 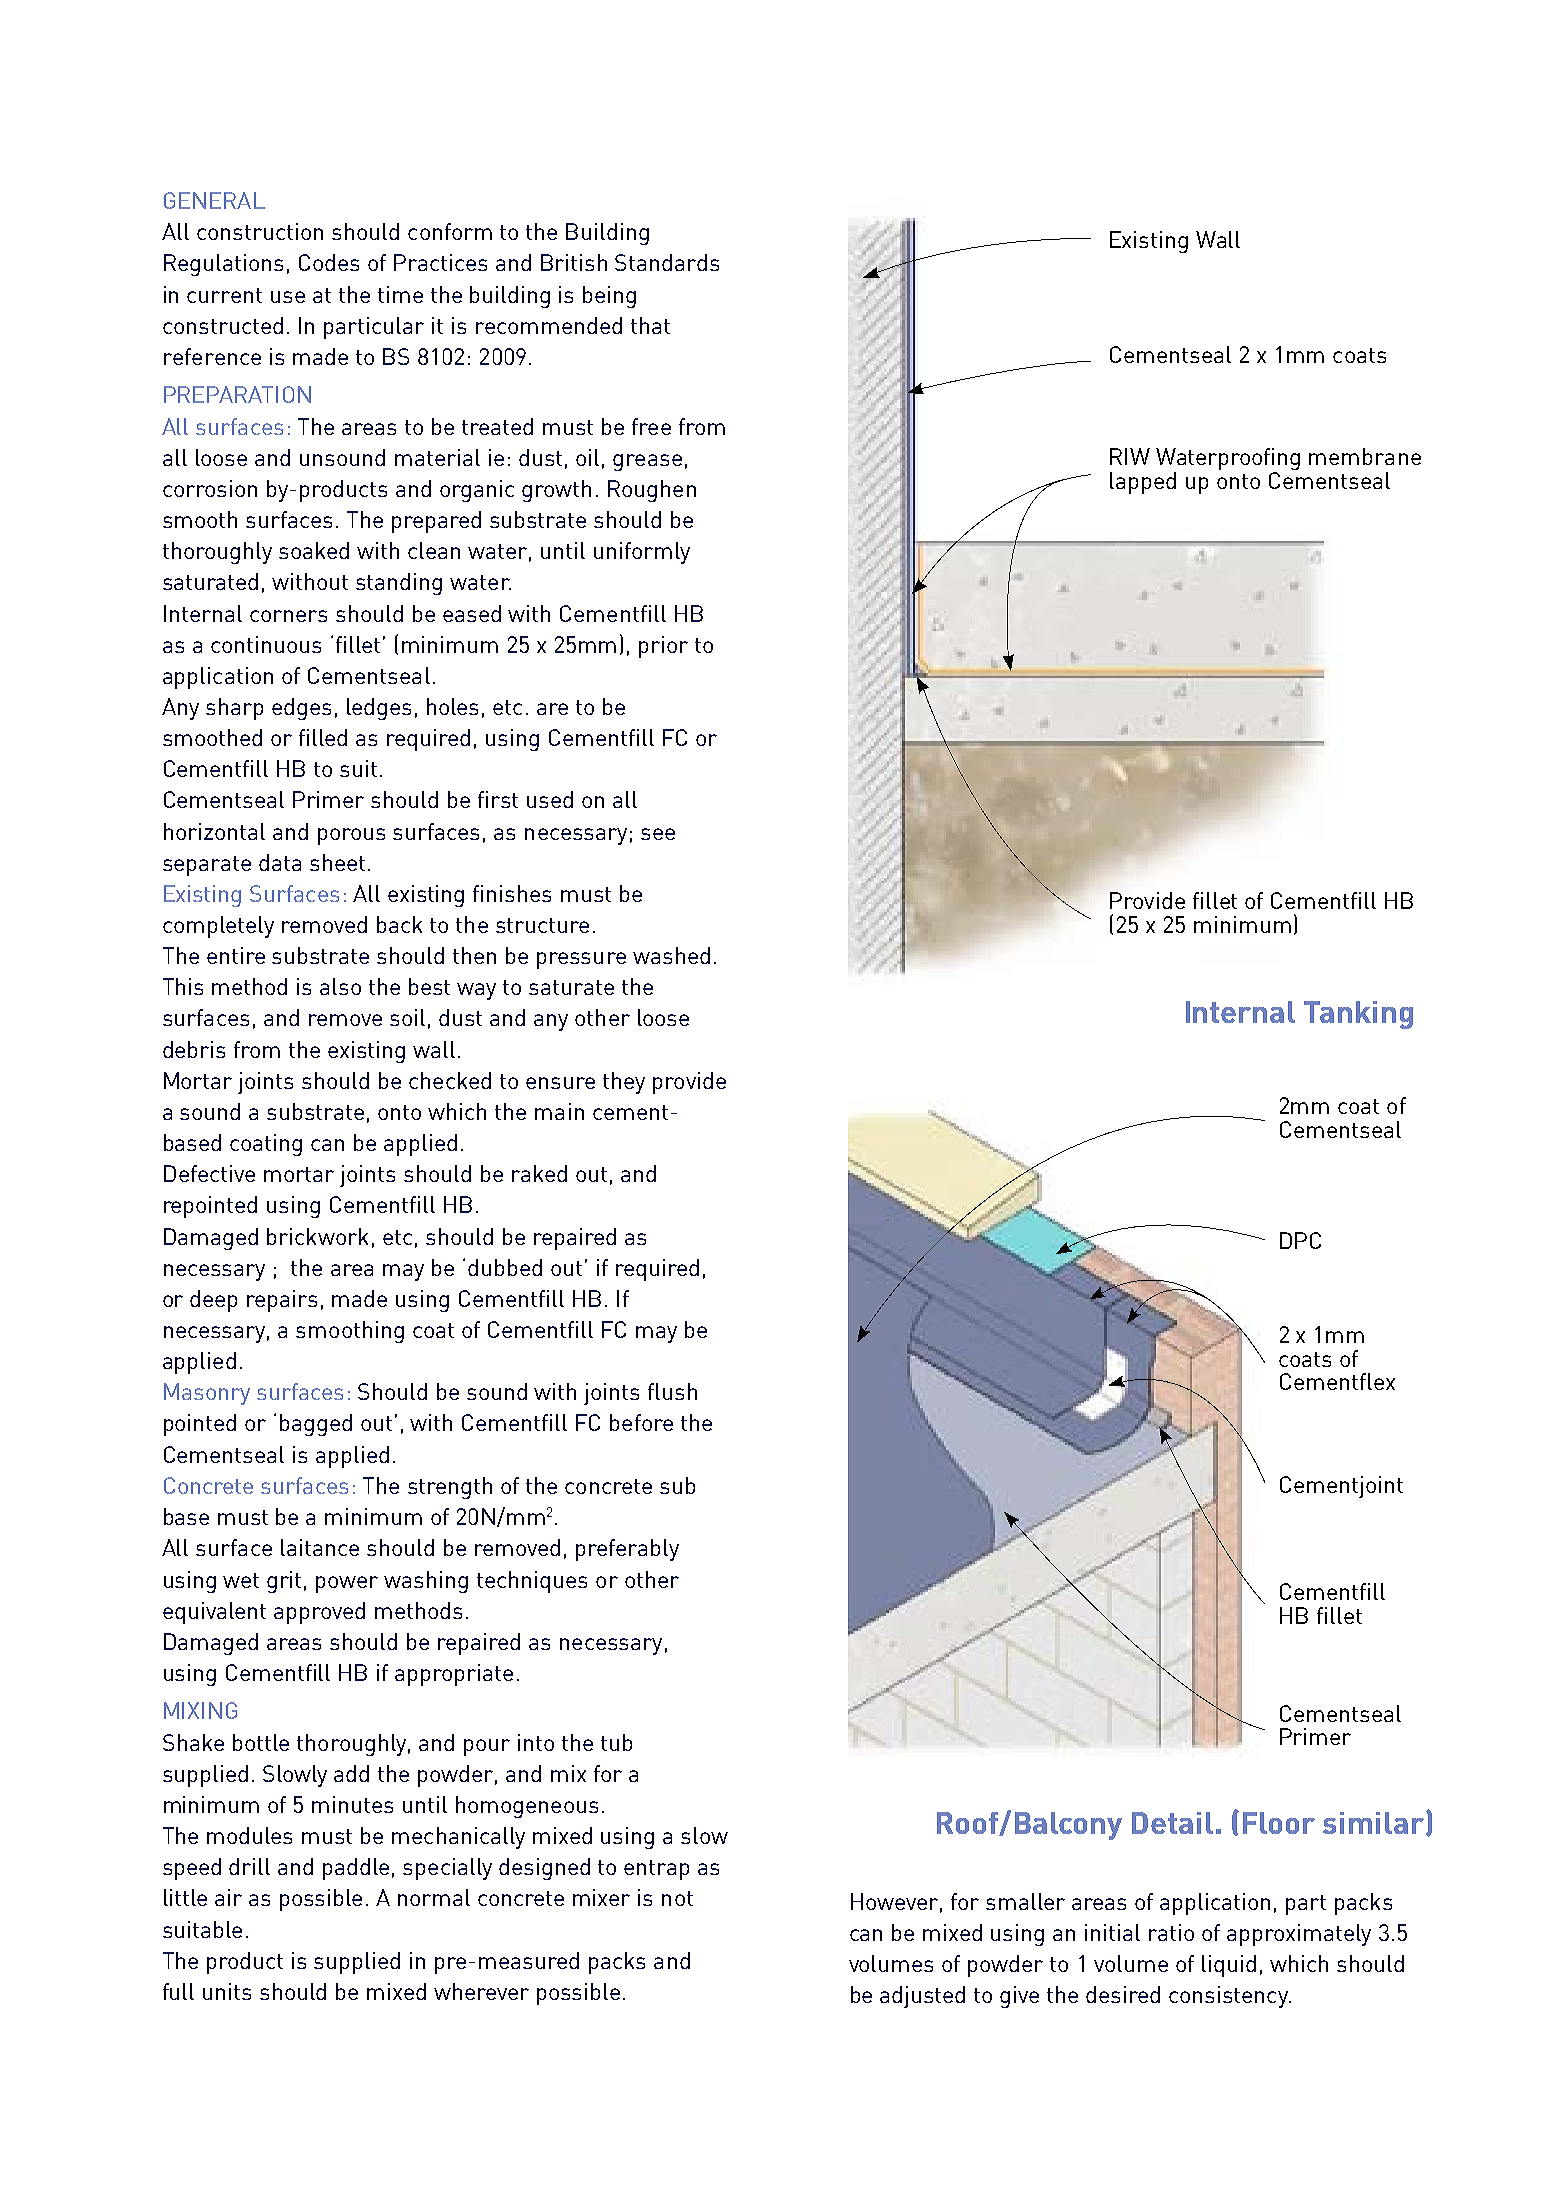 What do you see at coordinates (1358, 1015) in the page?
I see `Tanking` at bounding box center [1358, 1015].
